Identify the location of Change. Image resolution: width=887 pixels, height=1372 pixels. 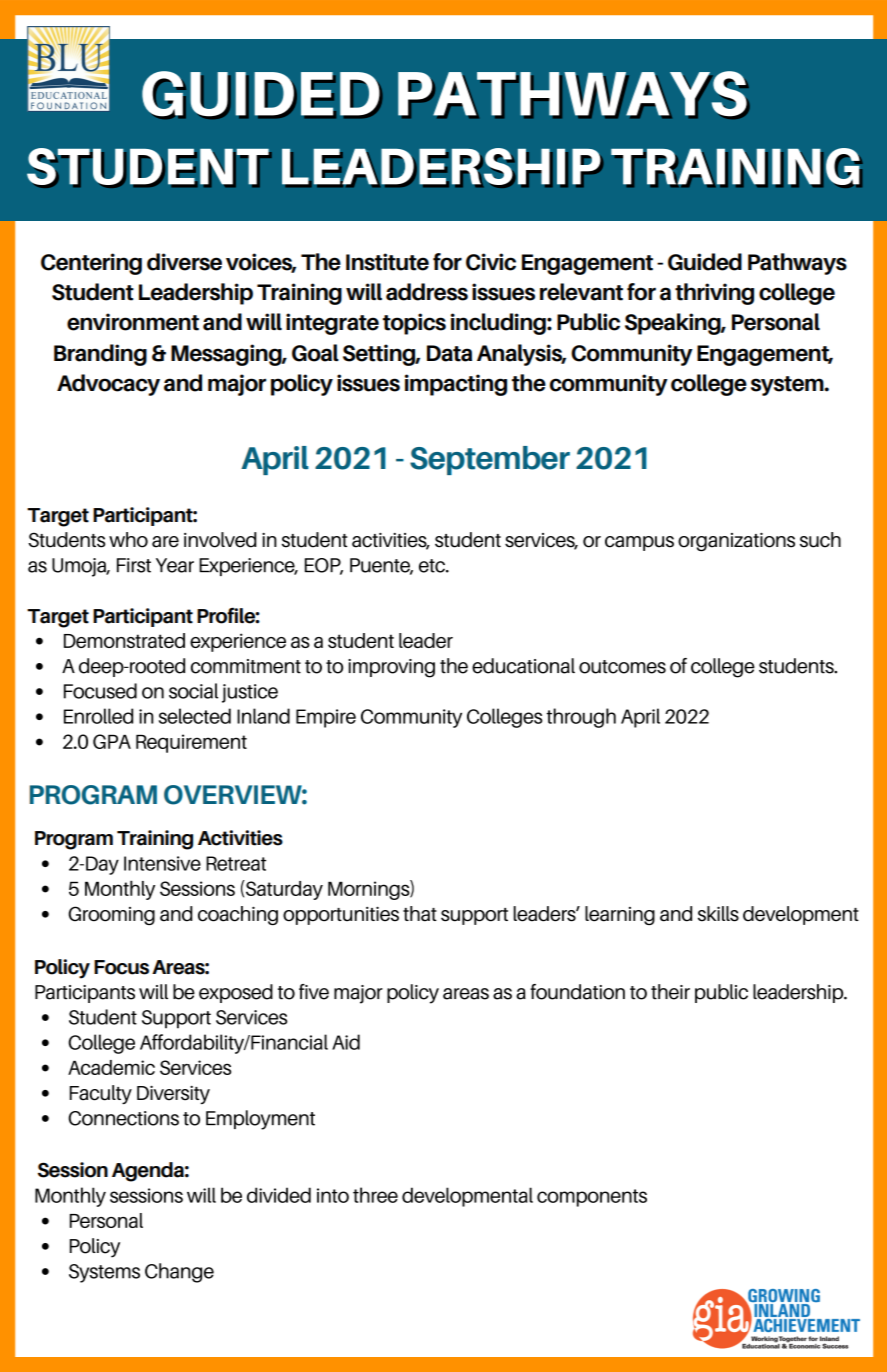
(179, 1273).
